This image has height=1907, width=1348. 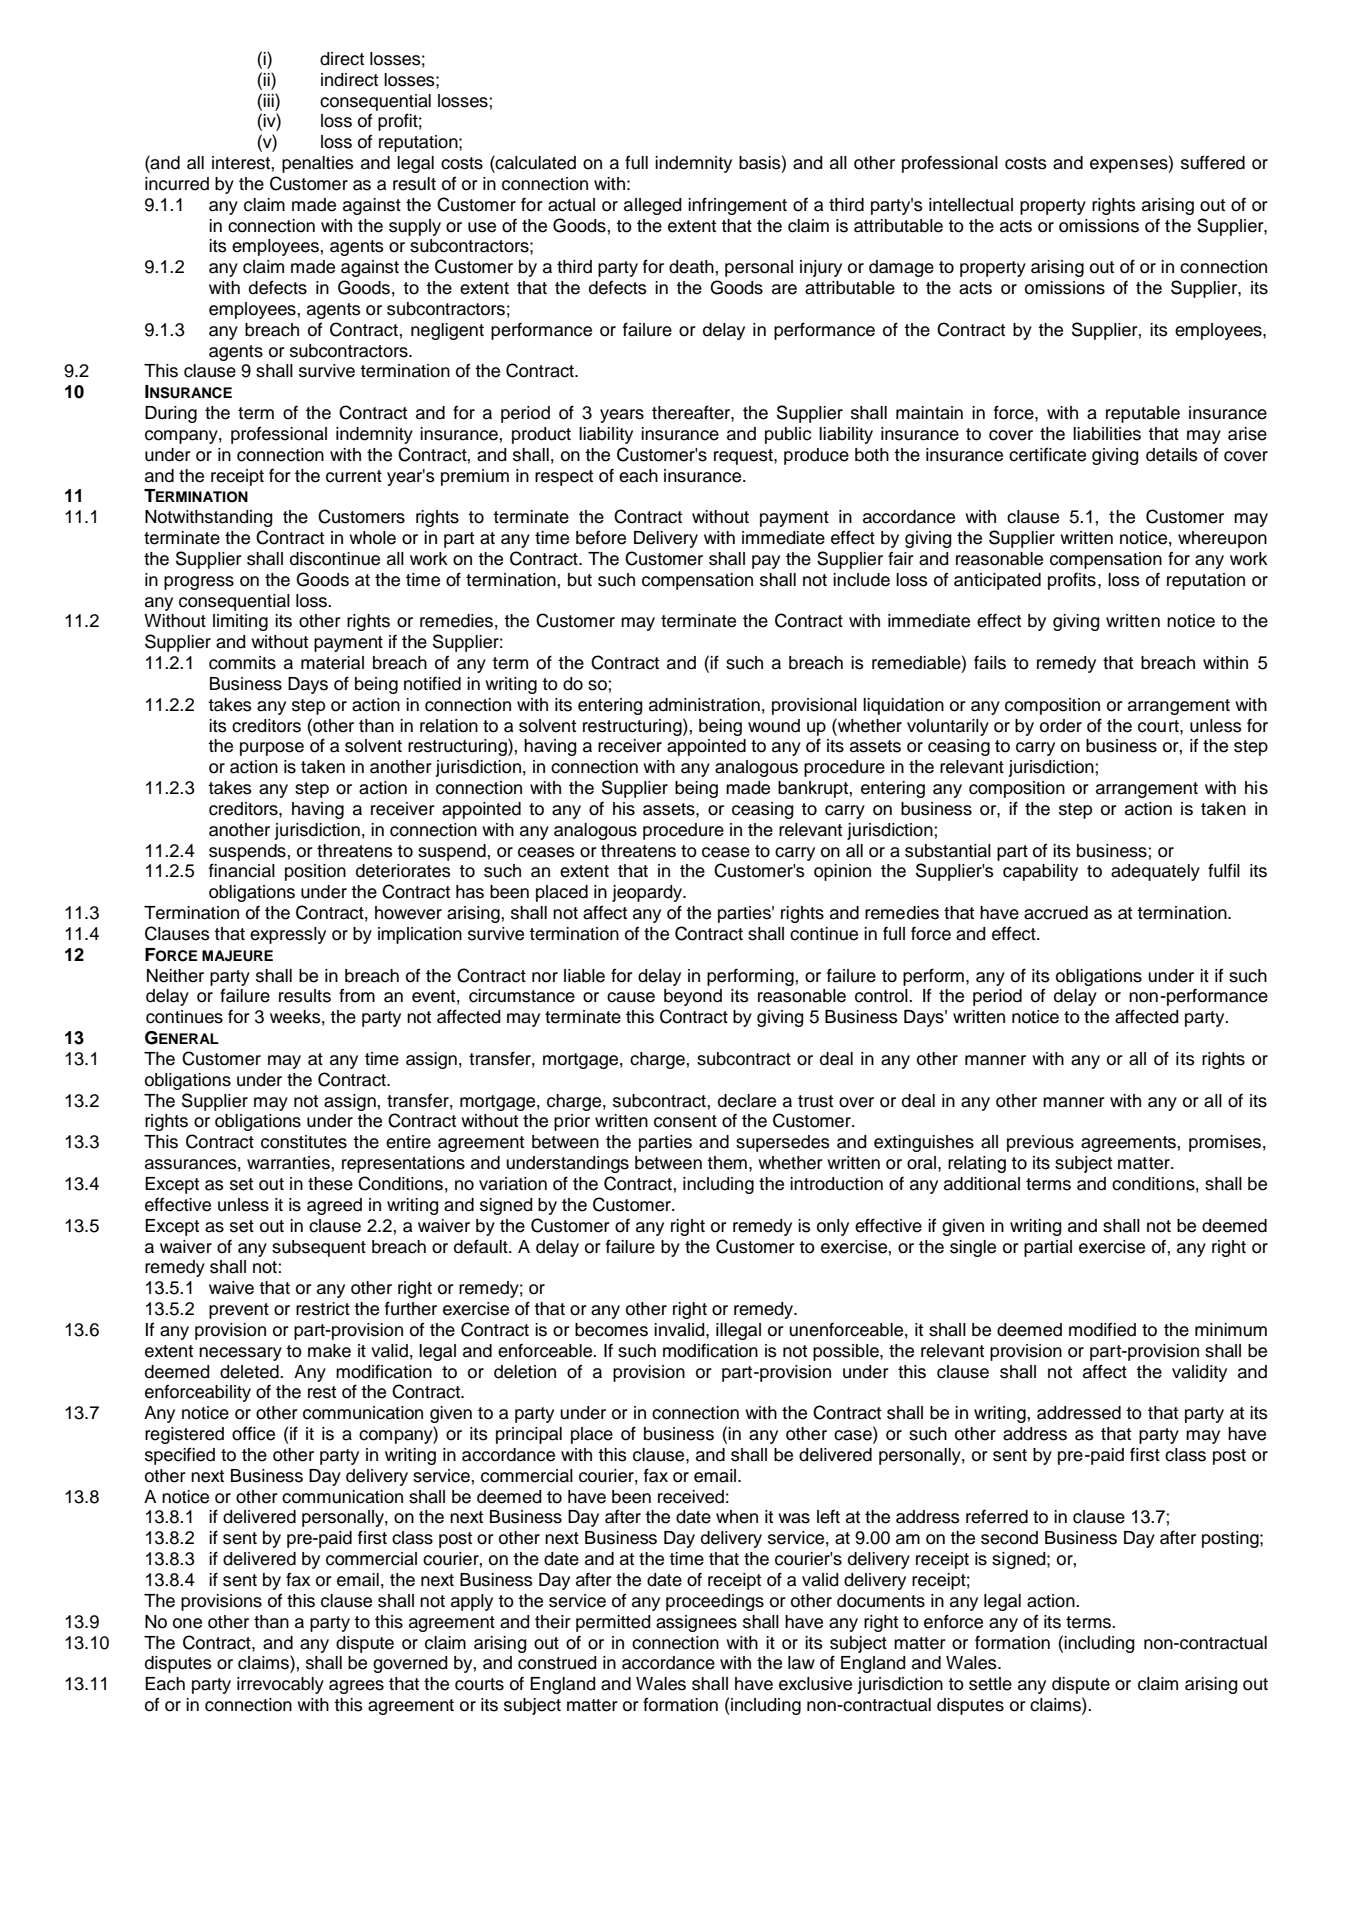 I want to click on infringement, so click(x=737, y=206).
